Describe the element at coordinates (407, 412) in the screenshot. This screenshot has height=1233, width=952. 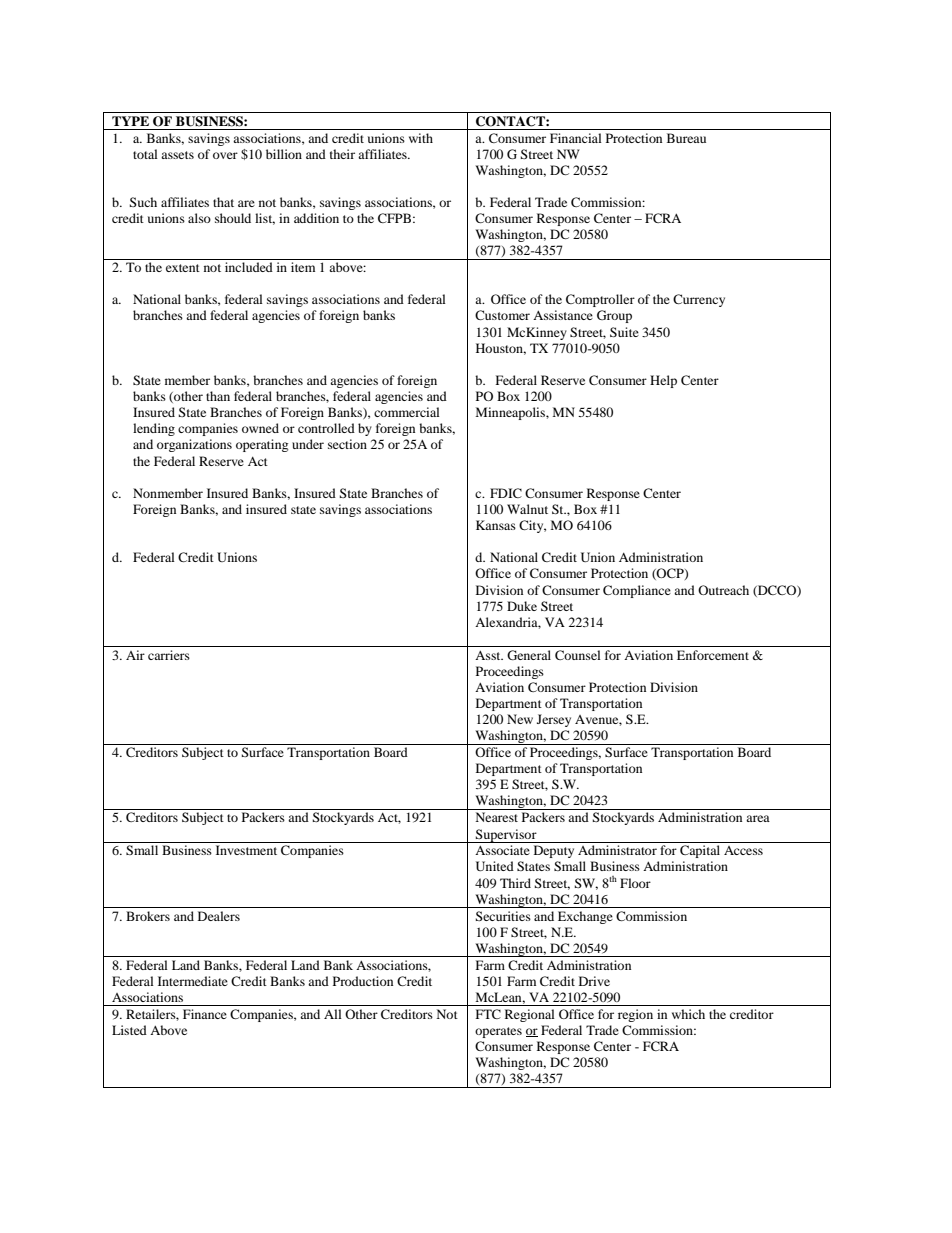
I see `commercial` at that location.
